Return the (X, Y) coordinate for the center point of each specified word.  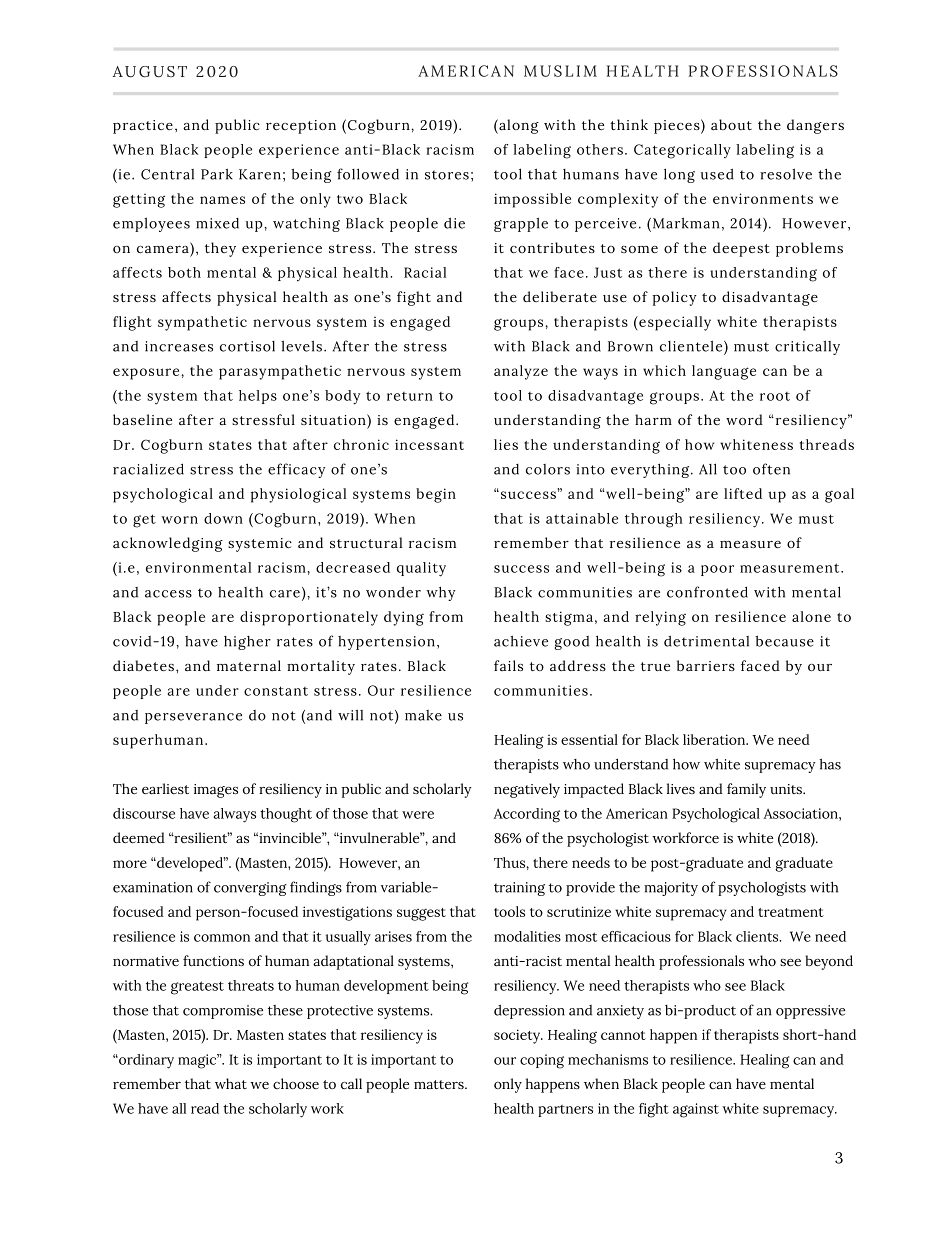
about (731, 124)
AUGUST (150, 72)
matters (440, 1084)
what (231, 1083)
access (168, 594)
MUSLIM (560, 71)
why (440, 593)
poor (717, 570)
